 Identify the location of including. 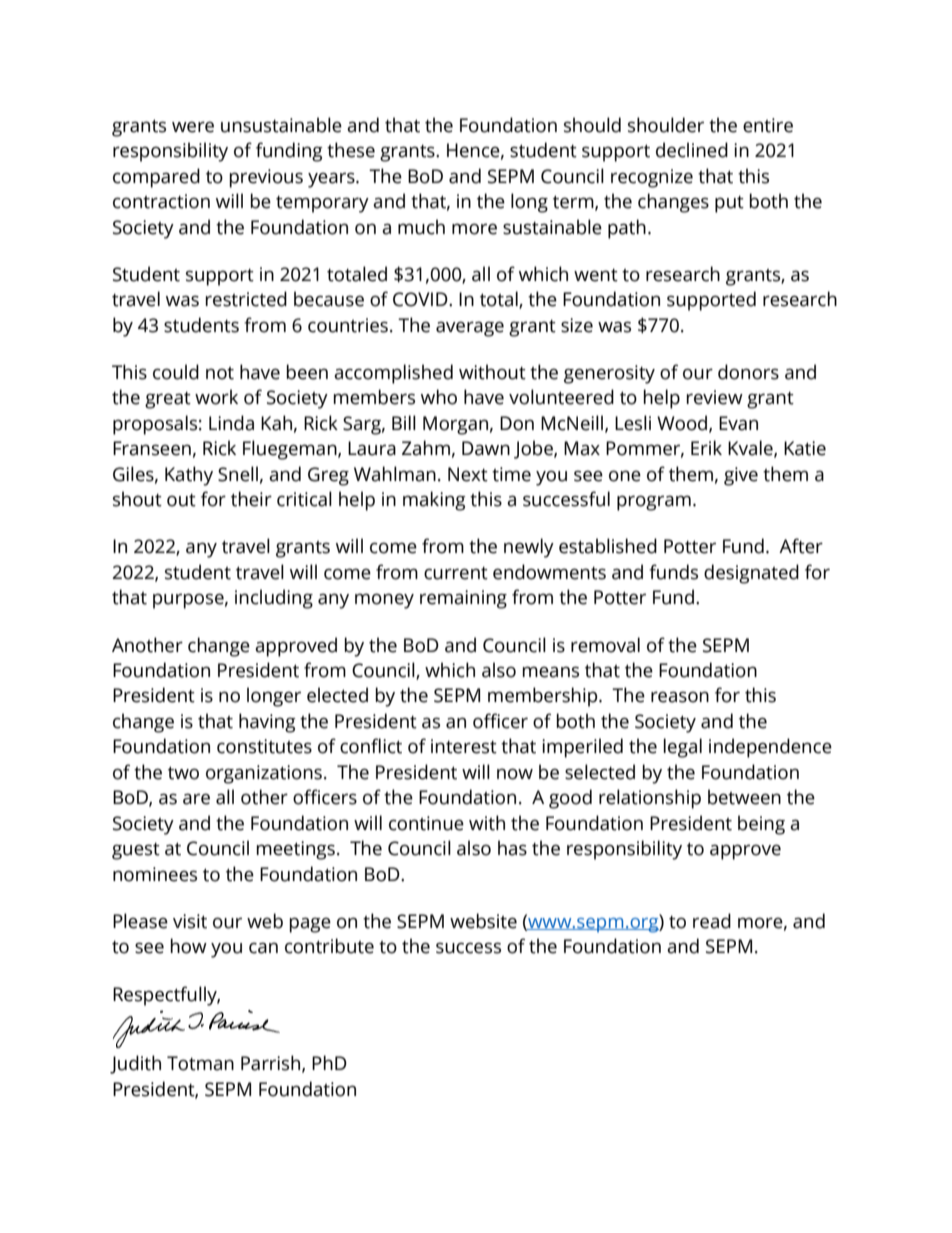
(274, 599).
